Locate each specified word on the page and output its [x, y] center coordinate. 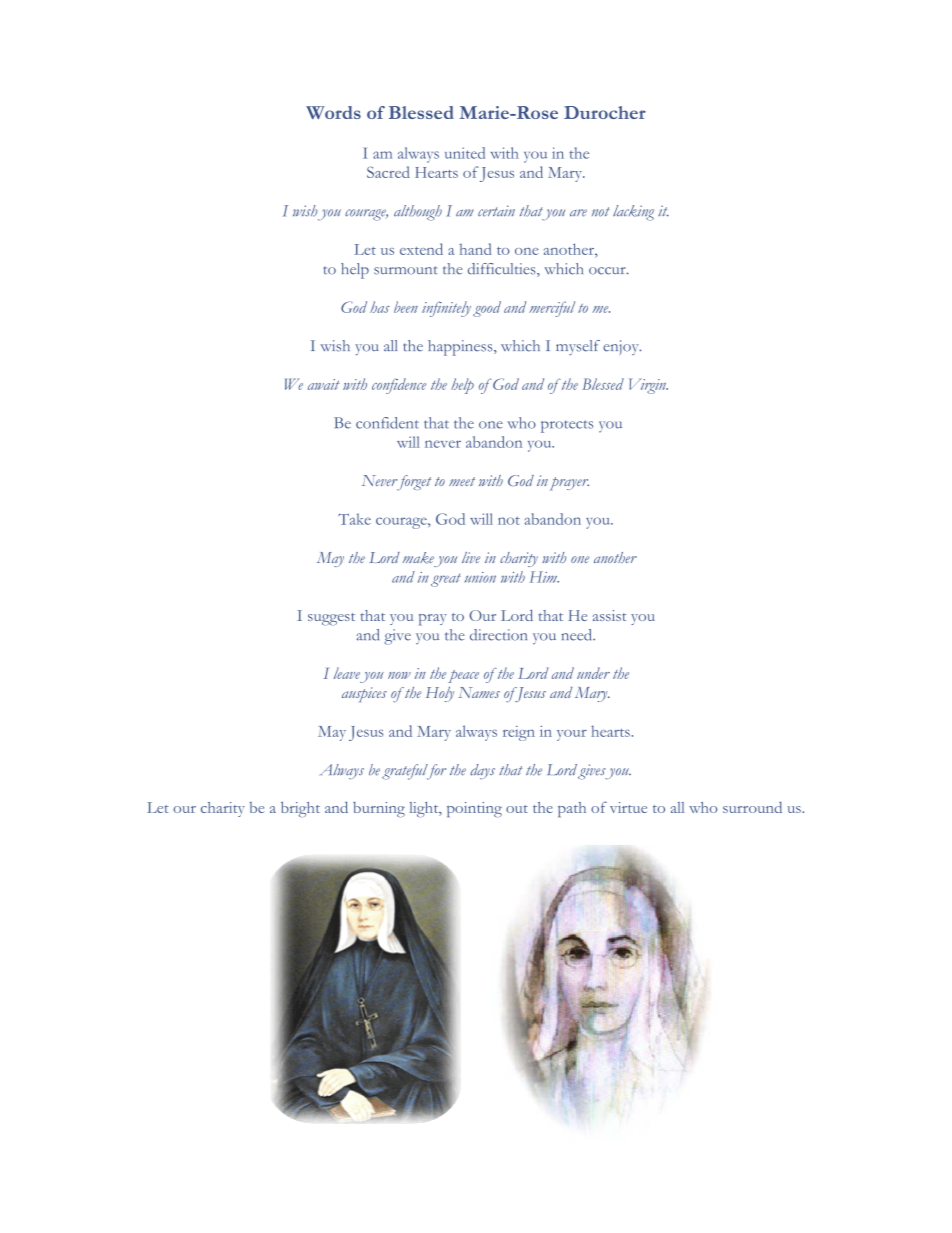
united [465, 153]
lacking [633, 213]
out [517, 809]
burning [379, 810]
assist [610, 615]
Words [333, 112]
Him [544, 577]
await [324, 384]
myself [578, 347]
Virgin [648, 386]
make [418, 558]
